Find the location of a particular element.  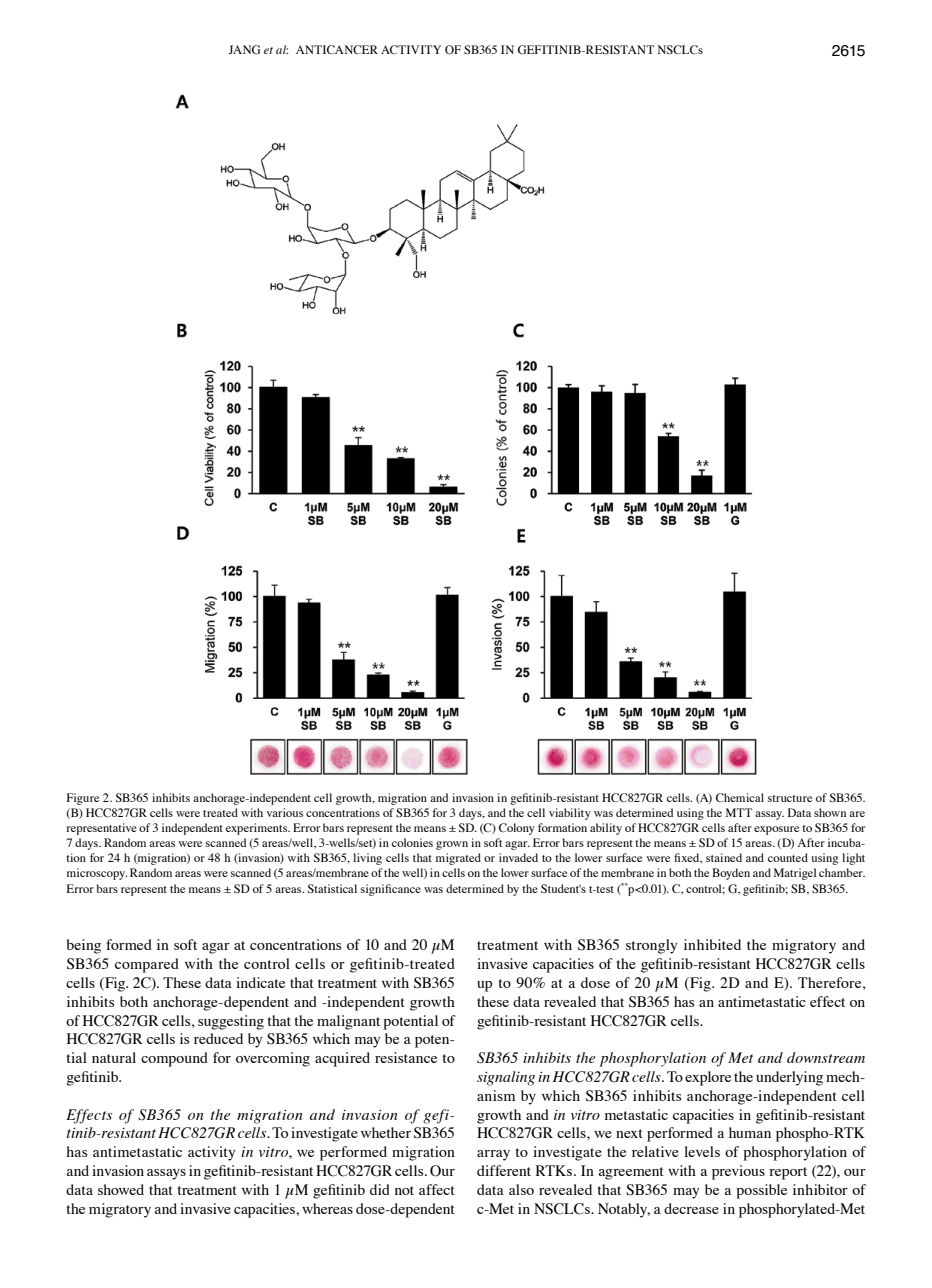

Colony is located at coordinates (517, 829).
